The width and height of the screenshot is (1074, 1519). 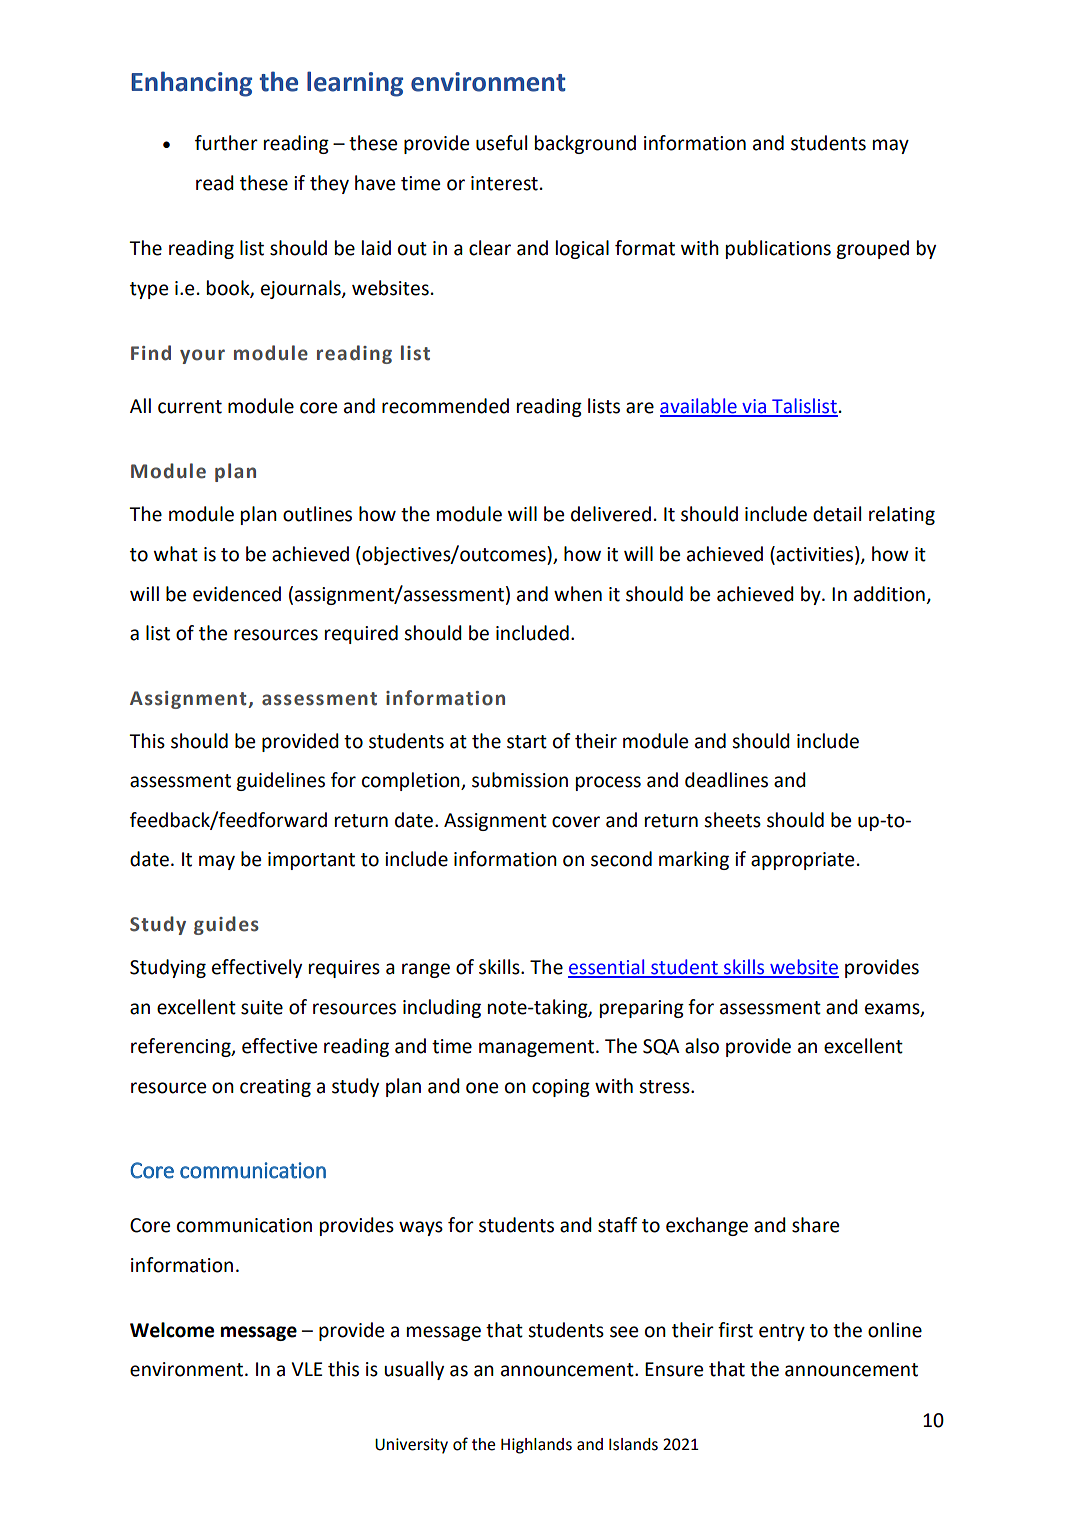 I want to click on submission, so click(x=520, y=780).
